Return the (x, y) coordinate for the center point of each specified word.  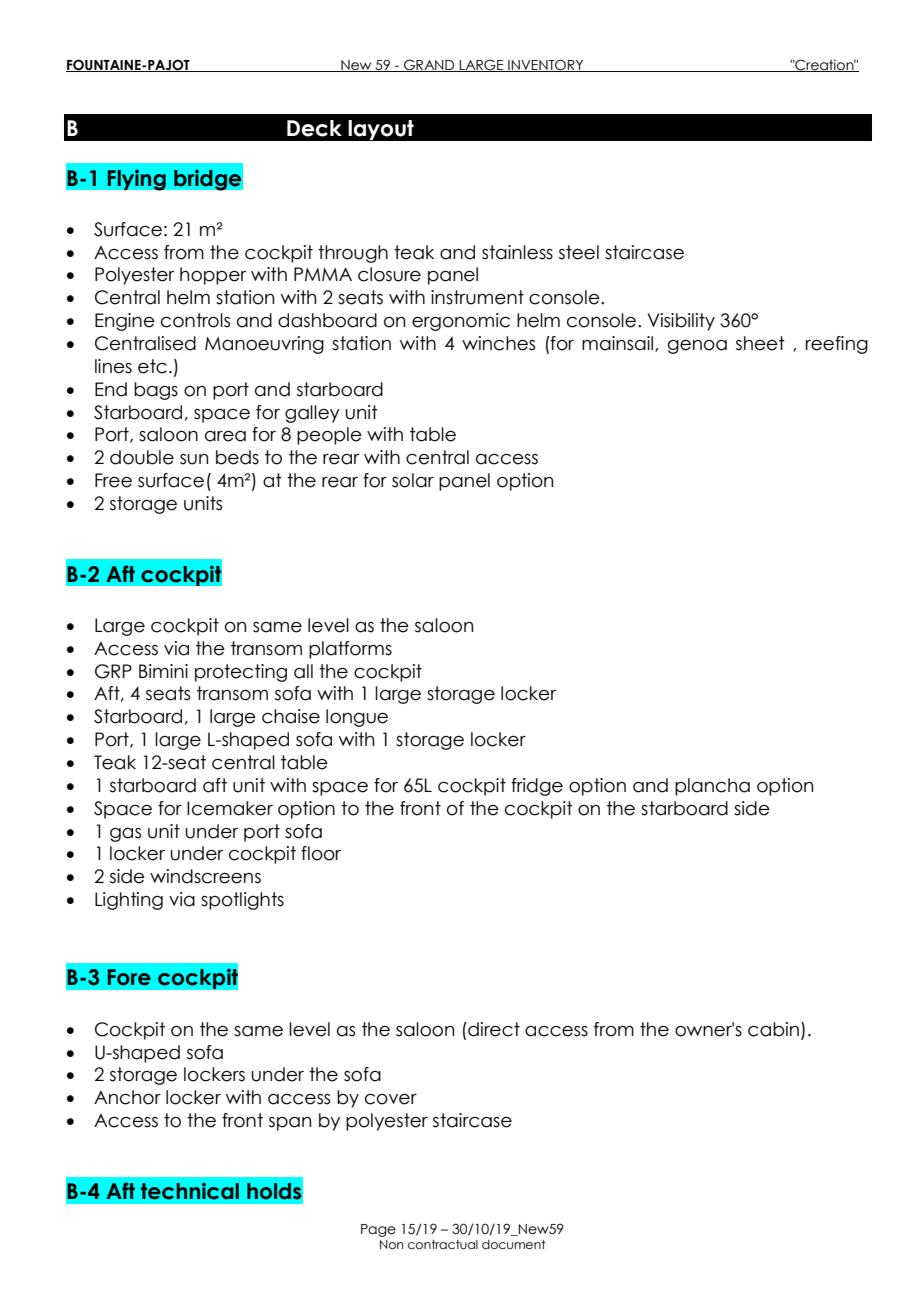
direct (493, 1029)
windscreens (205, 876)
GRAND (429, 65)
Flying (136, 180)
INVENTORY (546, 65)
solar (413, 480)
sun (194, 459)
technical (190, 1191)
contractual (443, 1244)
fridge (537, 787)
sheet (760, 343)
